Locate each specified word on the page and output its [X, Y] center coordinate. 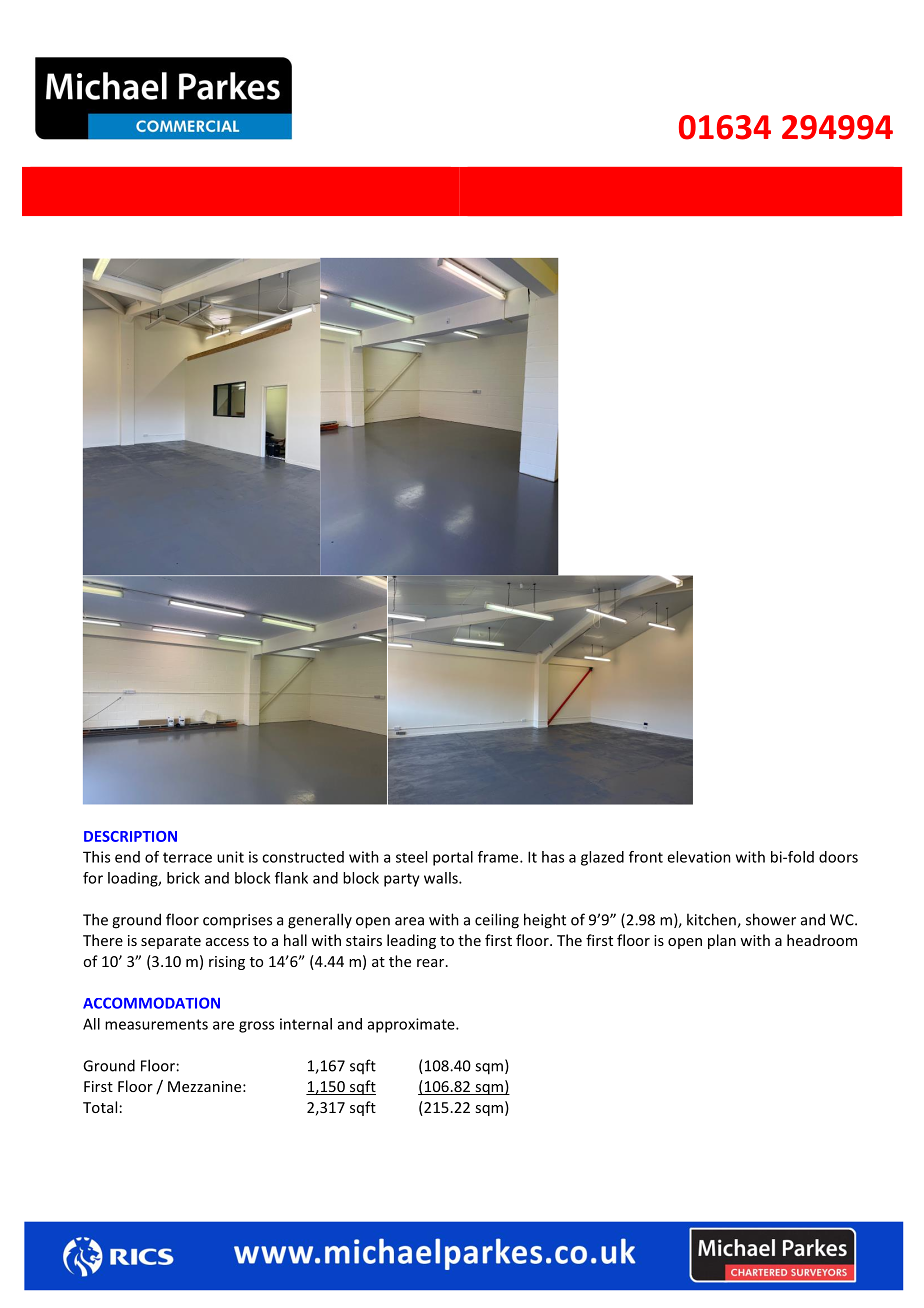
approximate [412, 1025]
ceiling [497, 921]
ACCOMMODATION [151, 1003]
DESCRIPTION [130, 836]
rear [432, 963]
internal [306, 1024]
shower [771, 919]
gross [256, 1027]
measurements [156, 1024]
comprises [237, 921]
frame [499, 857]
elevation [699, 857]
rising [227, 963]
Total [100, 1107]
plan [722, 941]
